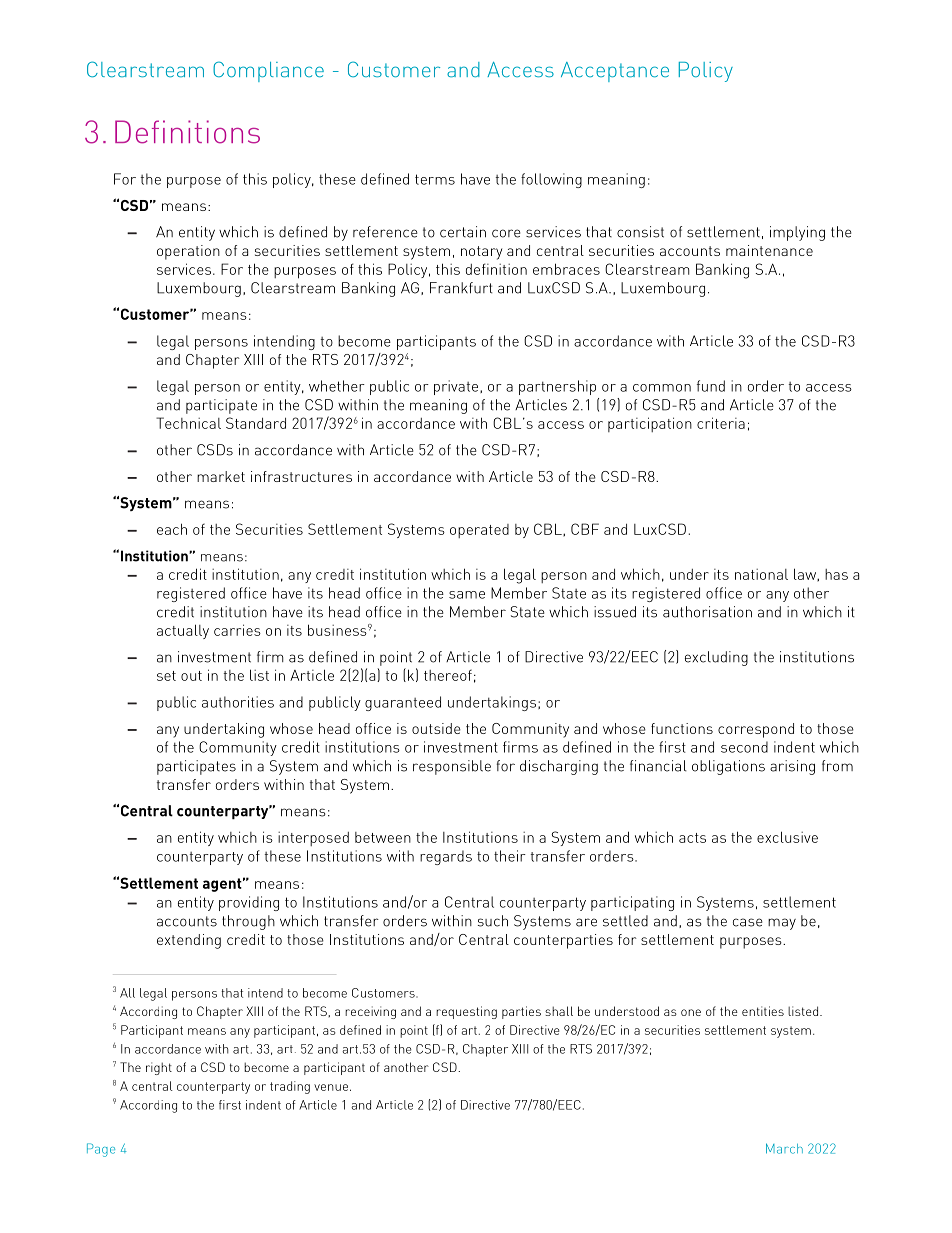 The width and height of the image is (952, 1233). I want to click on authorities, so click(238, 702).
